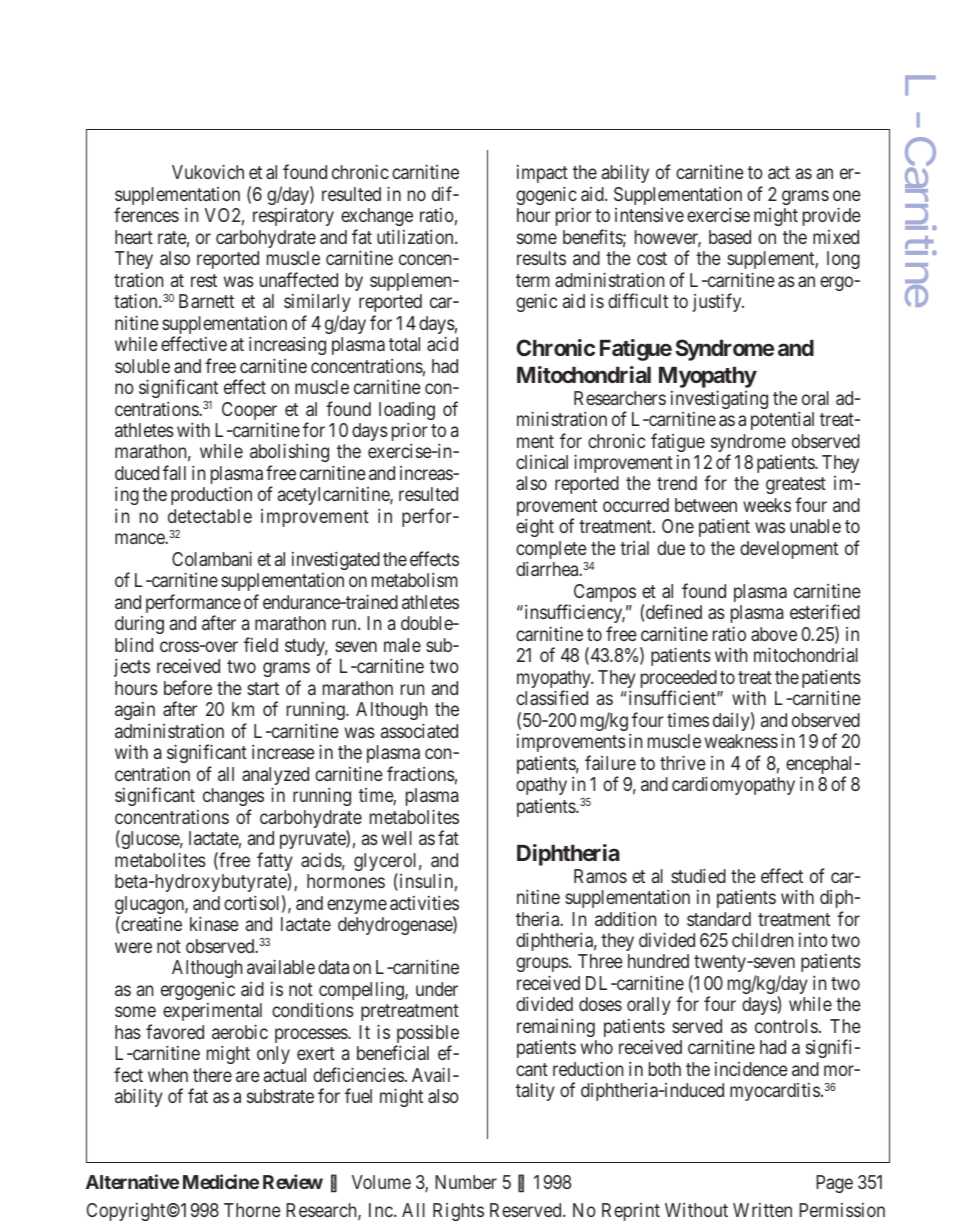  Describe the element at coordinates (252, 1210) in the document. I see `Thorne` at that location.
